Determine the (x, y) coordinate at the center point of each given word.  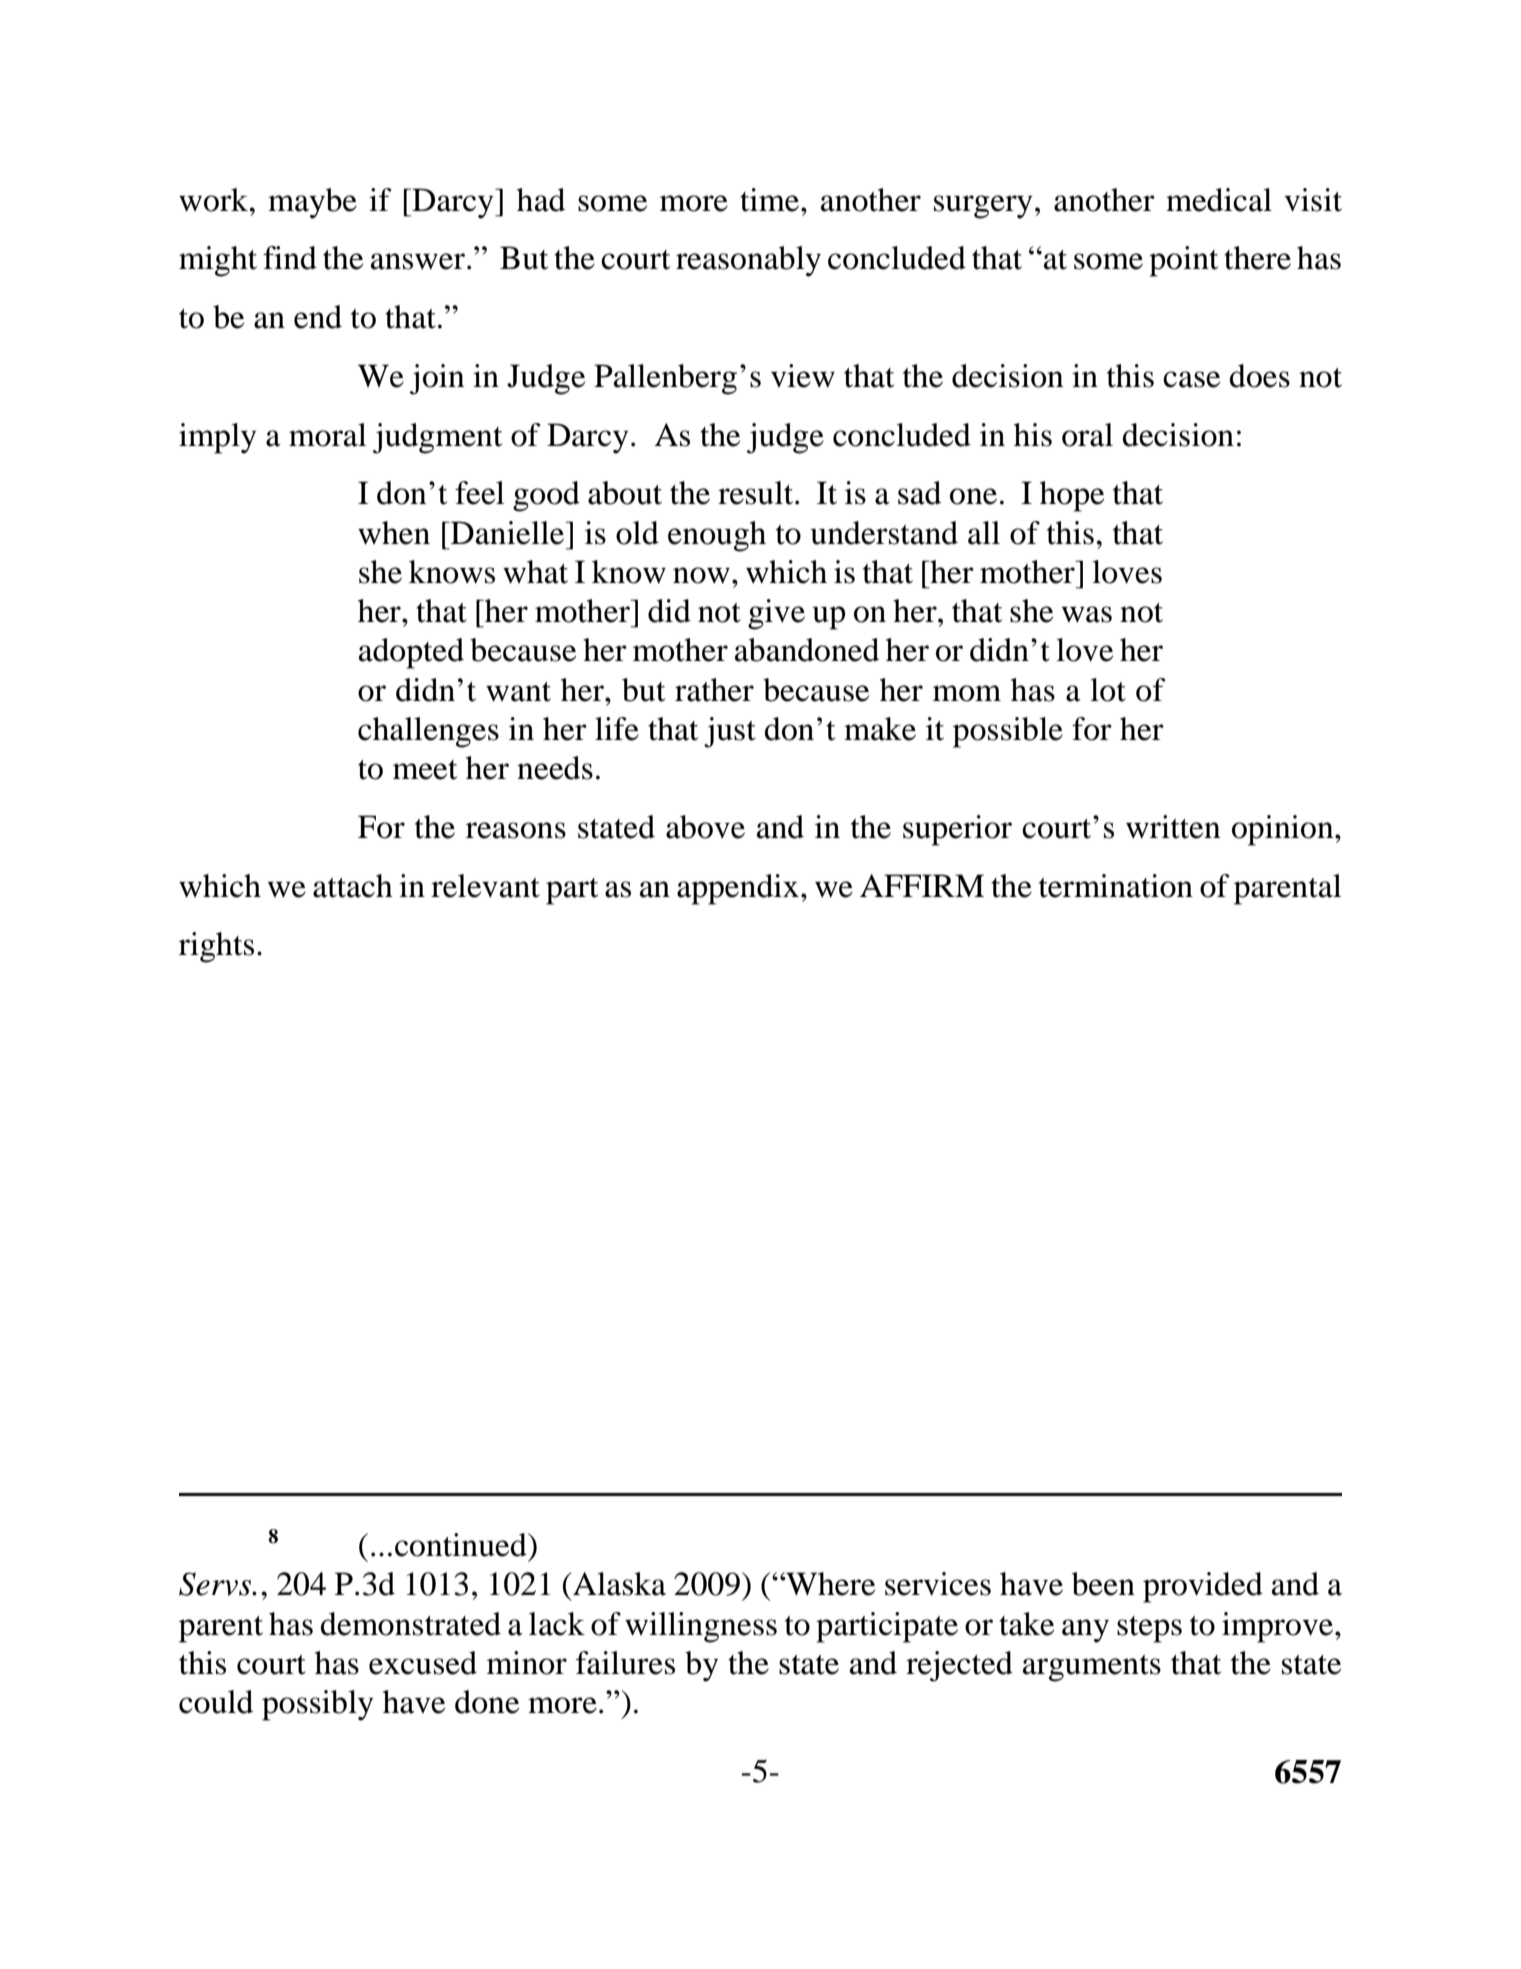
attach (353, 886)
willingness (701, 1627)
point (1183, 261)
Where (829, 1584)
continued (462, 1545)
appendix (738, 889)
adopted (411, 653)
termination (1116, 886)
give (776, 614)
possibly (318, 1705)
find (290, 258)
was (1087, 614)
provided (1203, 1587)
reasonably (748, 261)
